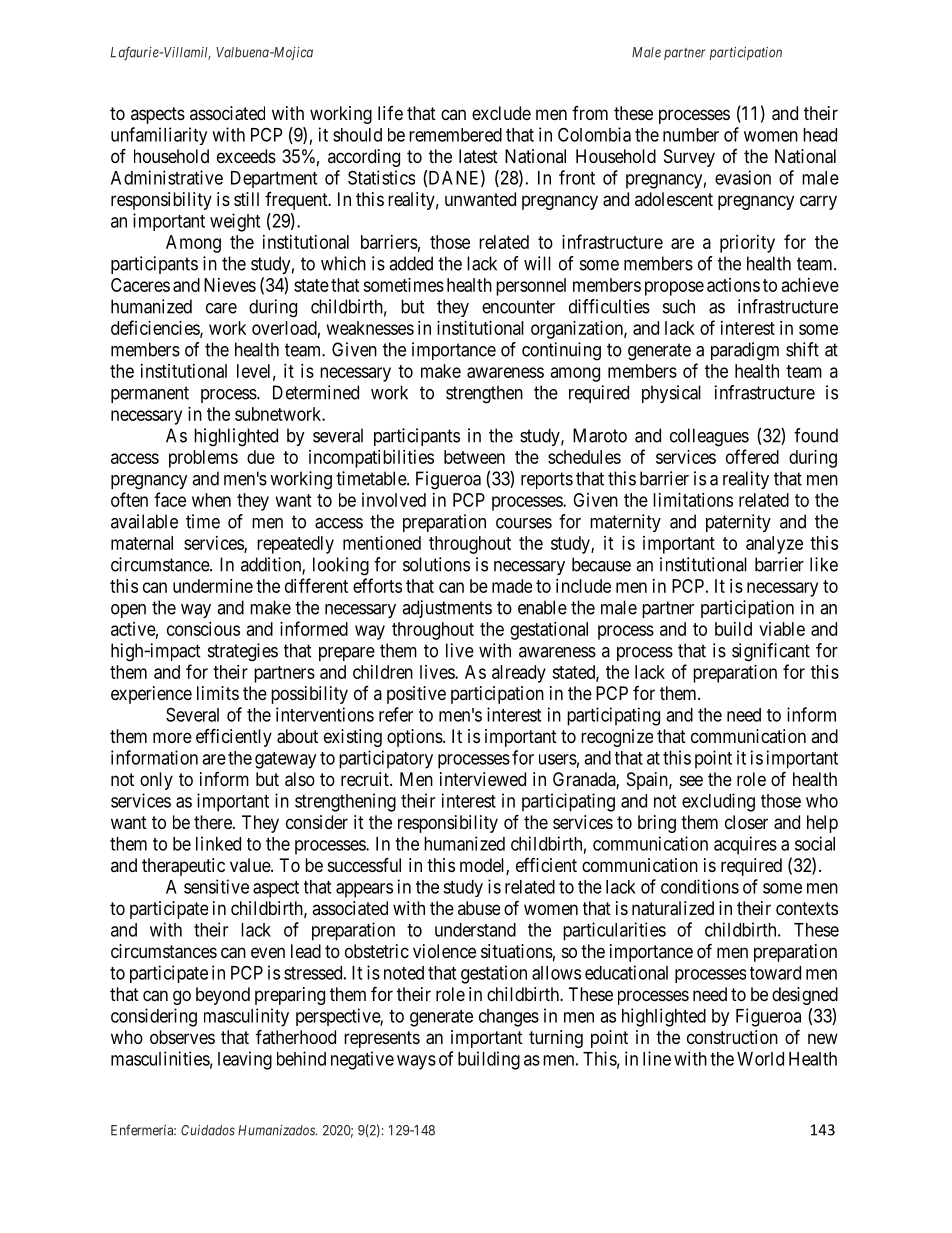 The image size is (952, 1233). Describe the element at coordinates (509, 1018) in the page. I see `changes` at that location.
